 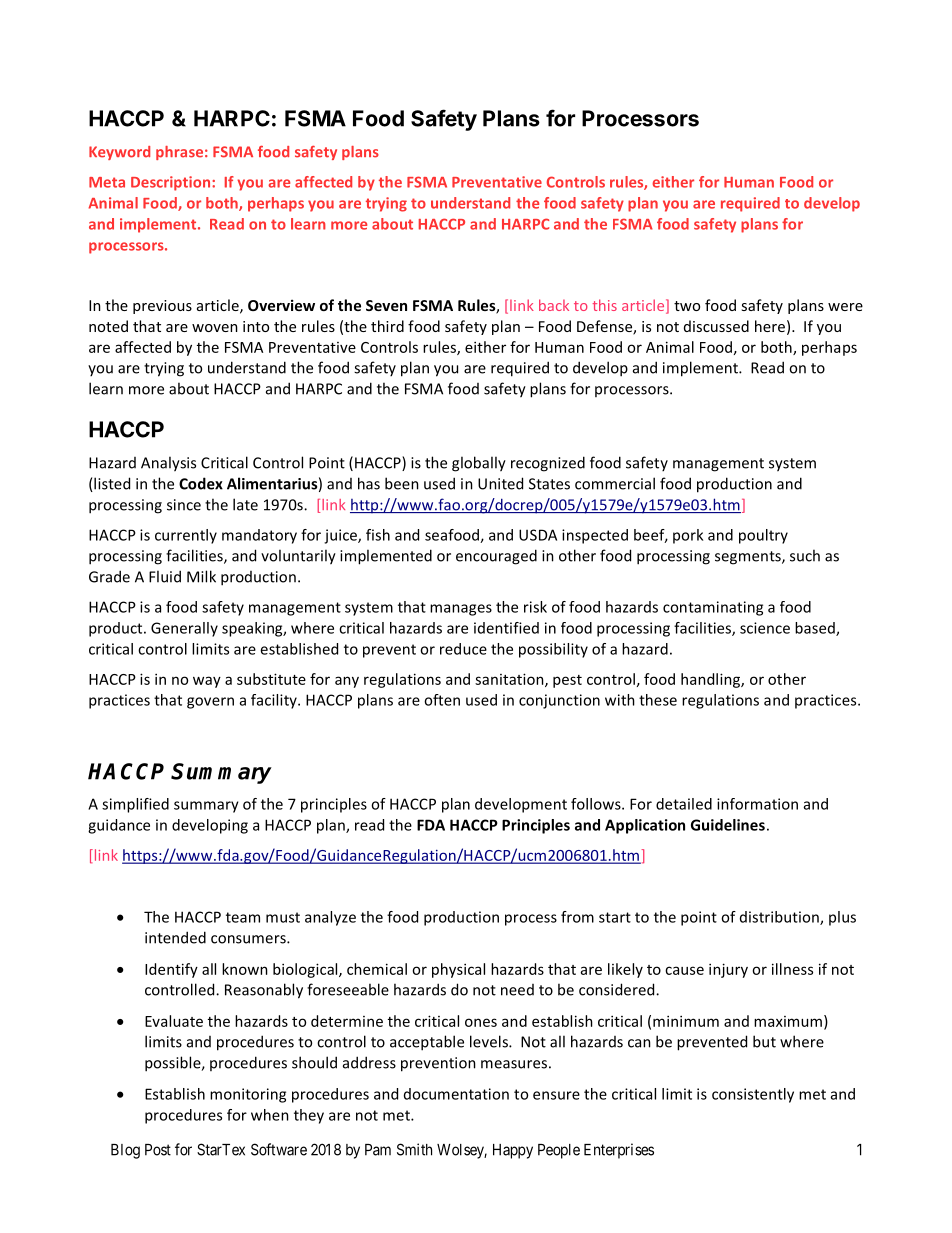 What do you see at coordinates (172, 183) in the screenshot?
I see `Description` at bounding box center [172, 183].
